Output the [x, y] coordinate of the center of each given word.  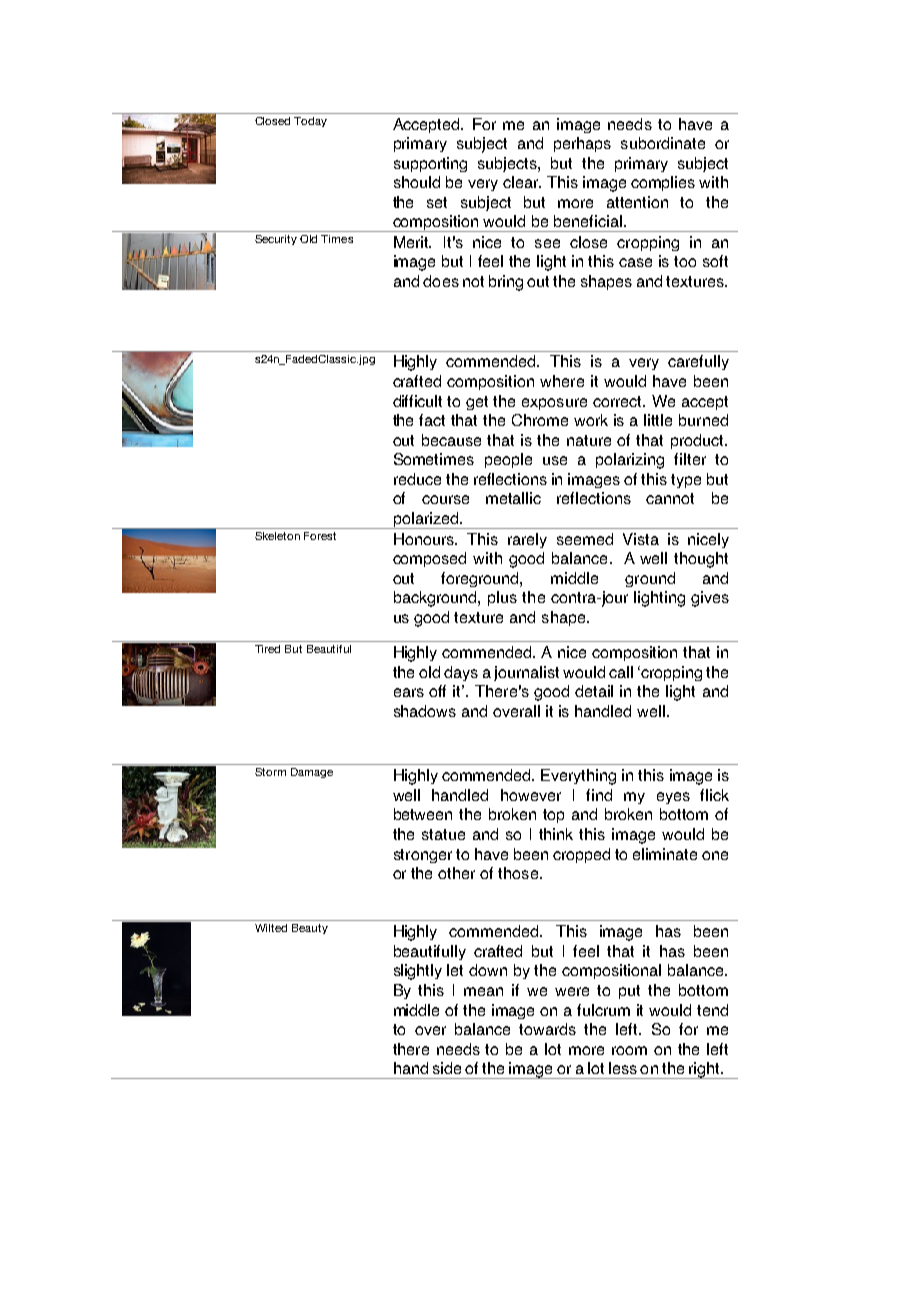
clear [522, 182]
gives [710, 599]
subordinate [663, 143]
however [531, 795]
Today [310, 122]
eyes [673, 798]
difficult [417, 401]
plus [502, 598]
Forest [320, 536]
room [629, 1050]
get [477, 403]
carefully [698, 362]
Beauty [310, 929]
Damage [312, 773]
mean [483, 991]
